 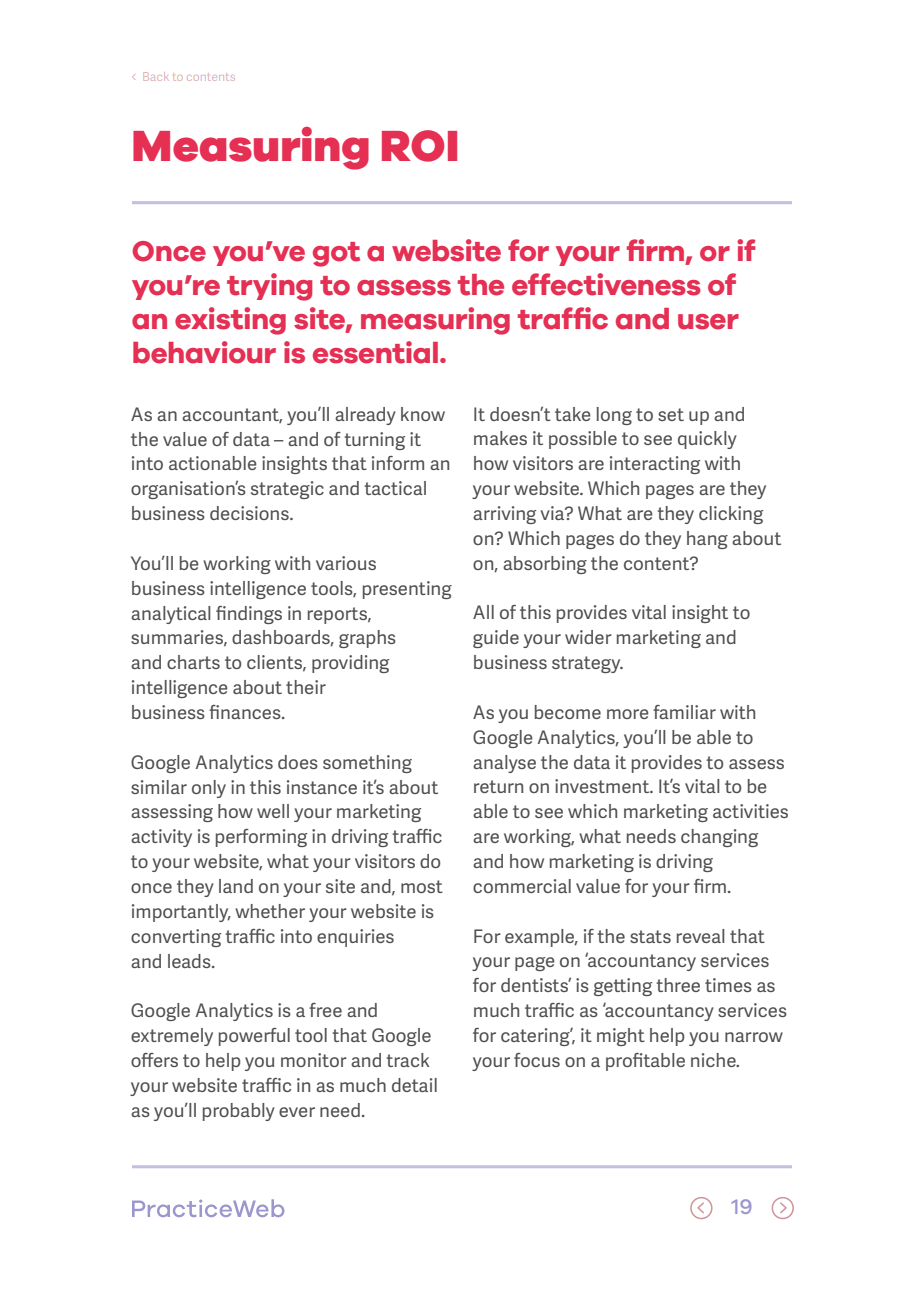 What do you see at coordinates (249, 615) in the image?
I see `findings` at bounding box center [249, 615].
